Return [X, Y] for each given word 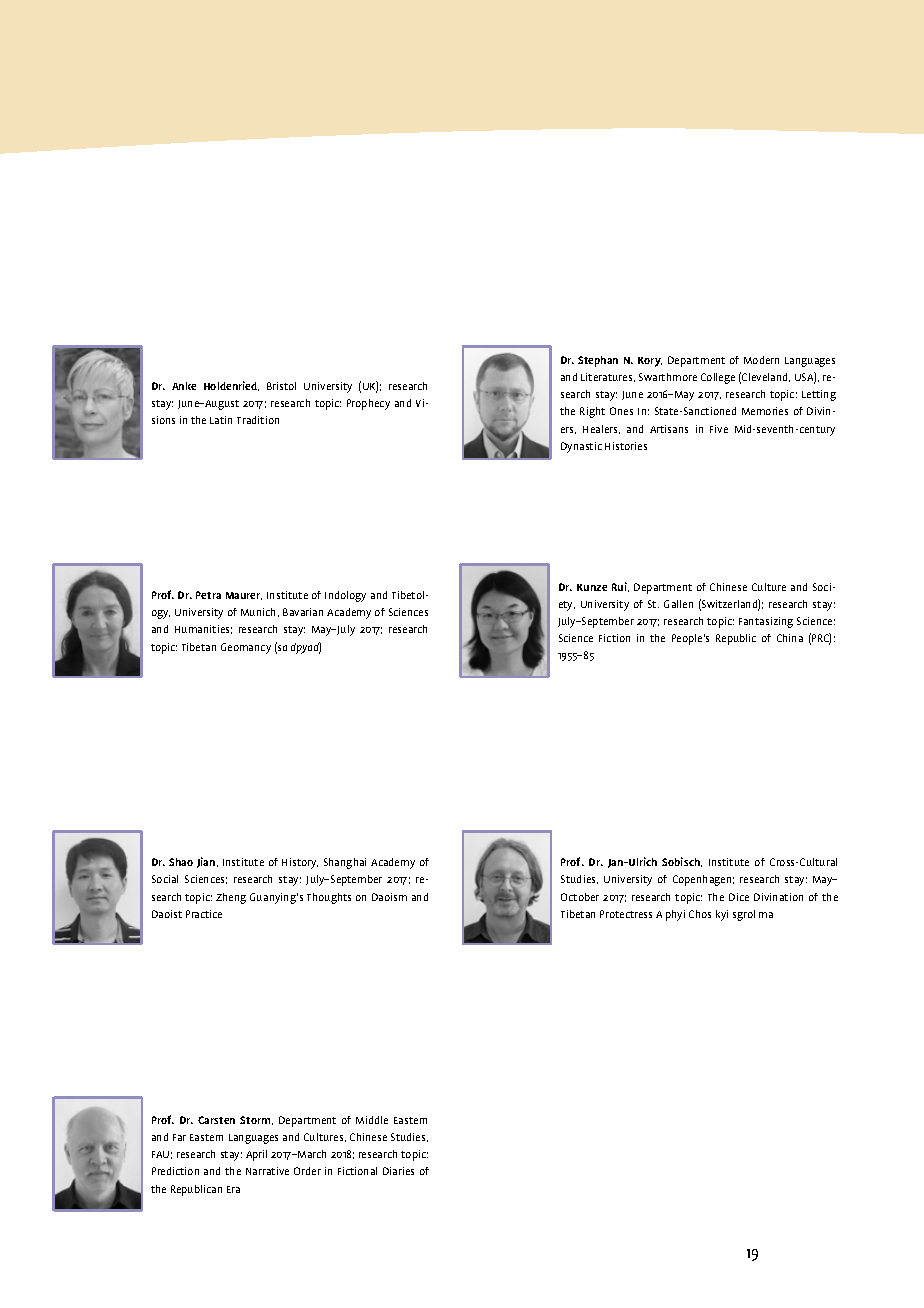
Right [592, 412]
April [256, 1155]
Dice [739, 897]
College [718, 378]
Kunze [592, 587]
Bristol [281, 386]
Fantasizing [766, 622]
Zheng [231, 898]
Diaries [398, 1171]
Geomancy [246, 648]
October [580, 897]
